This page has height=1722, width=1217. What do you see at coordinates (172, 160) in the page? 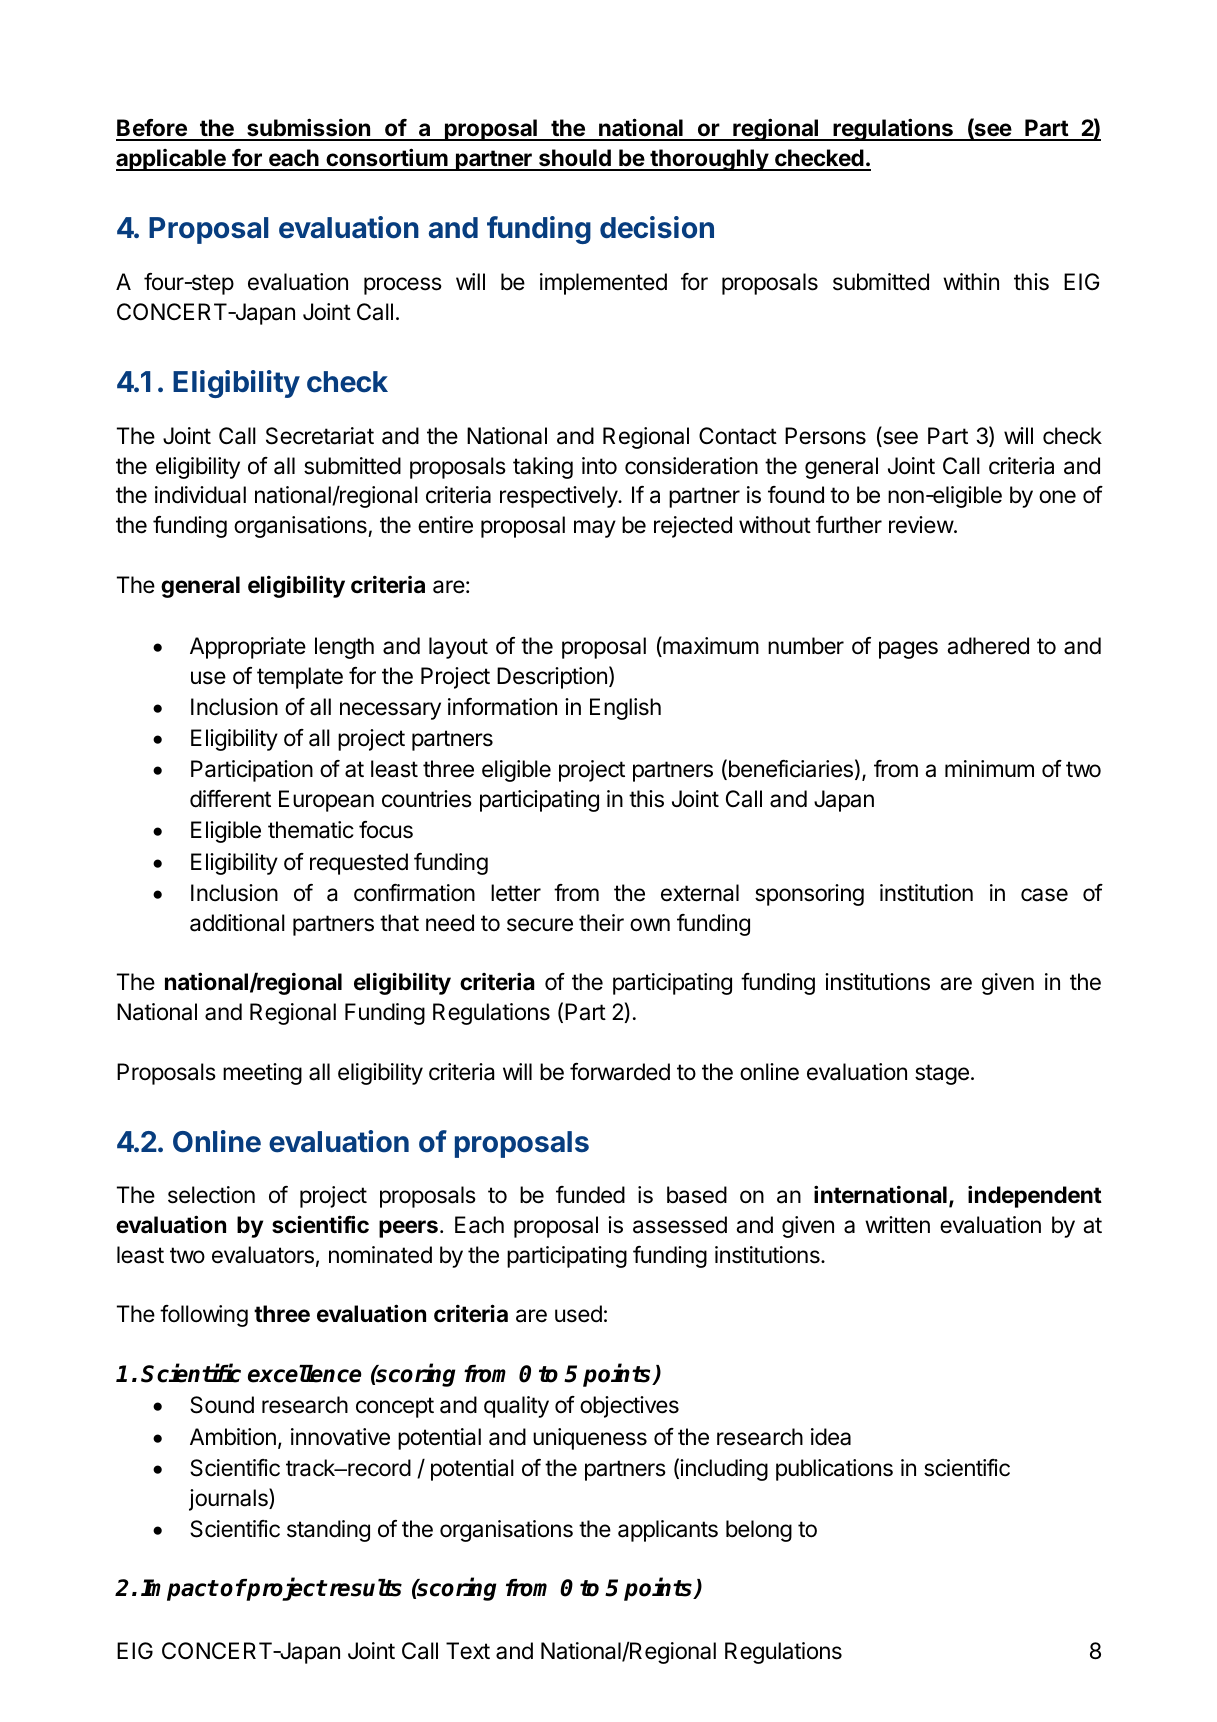
I see `applicable` at bounding box center [172, 160].
